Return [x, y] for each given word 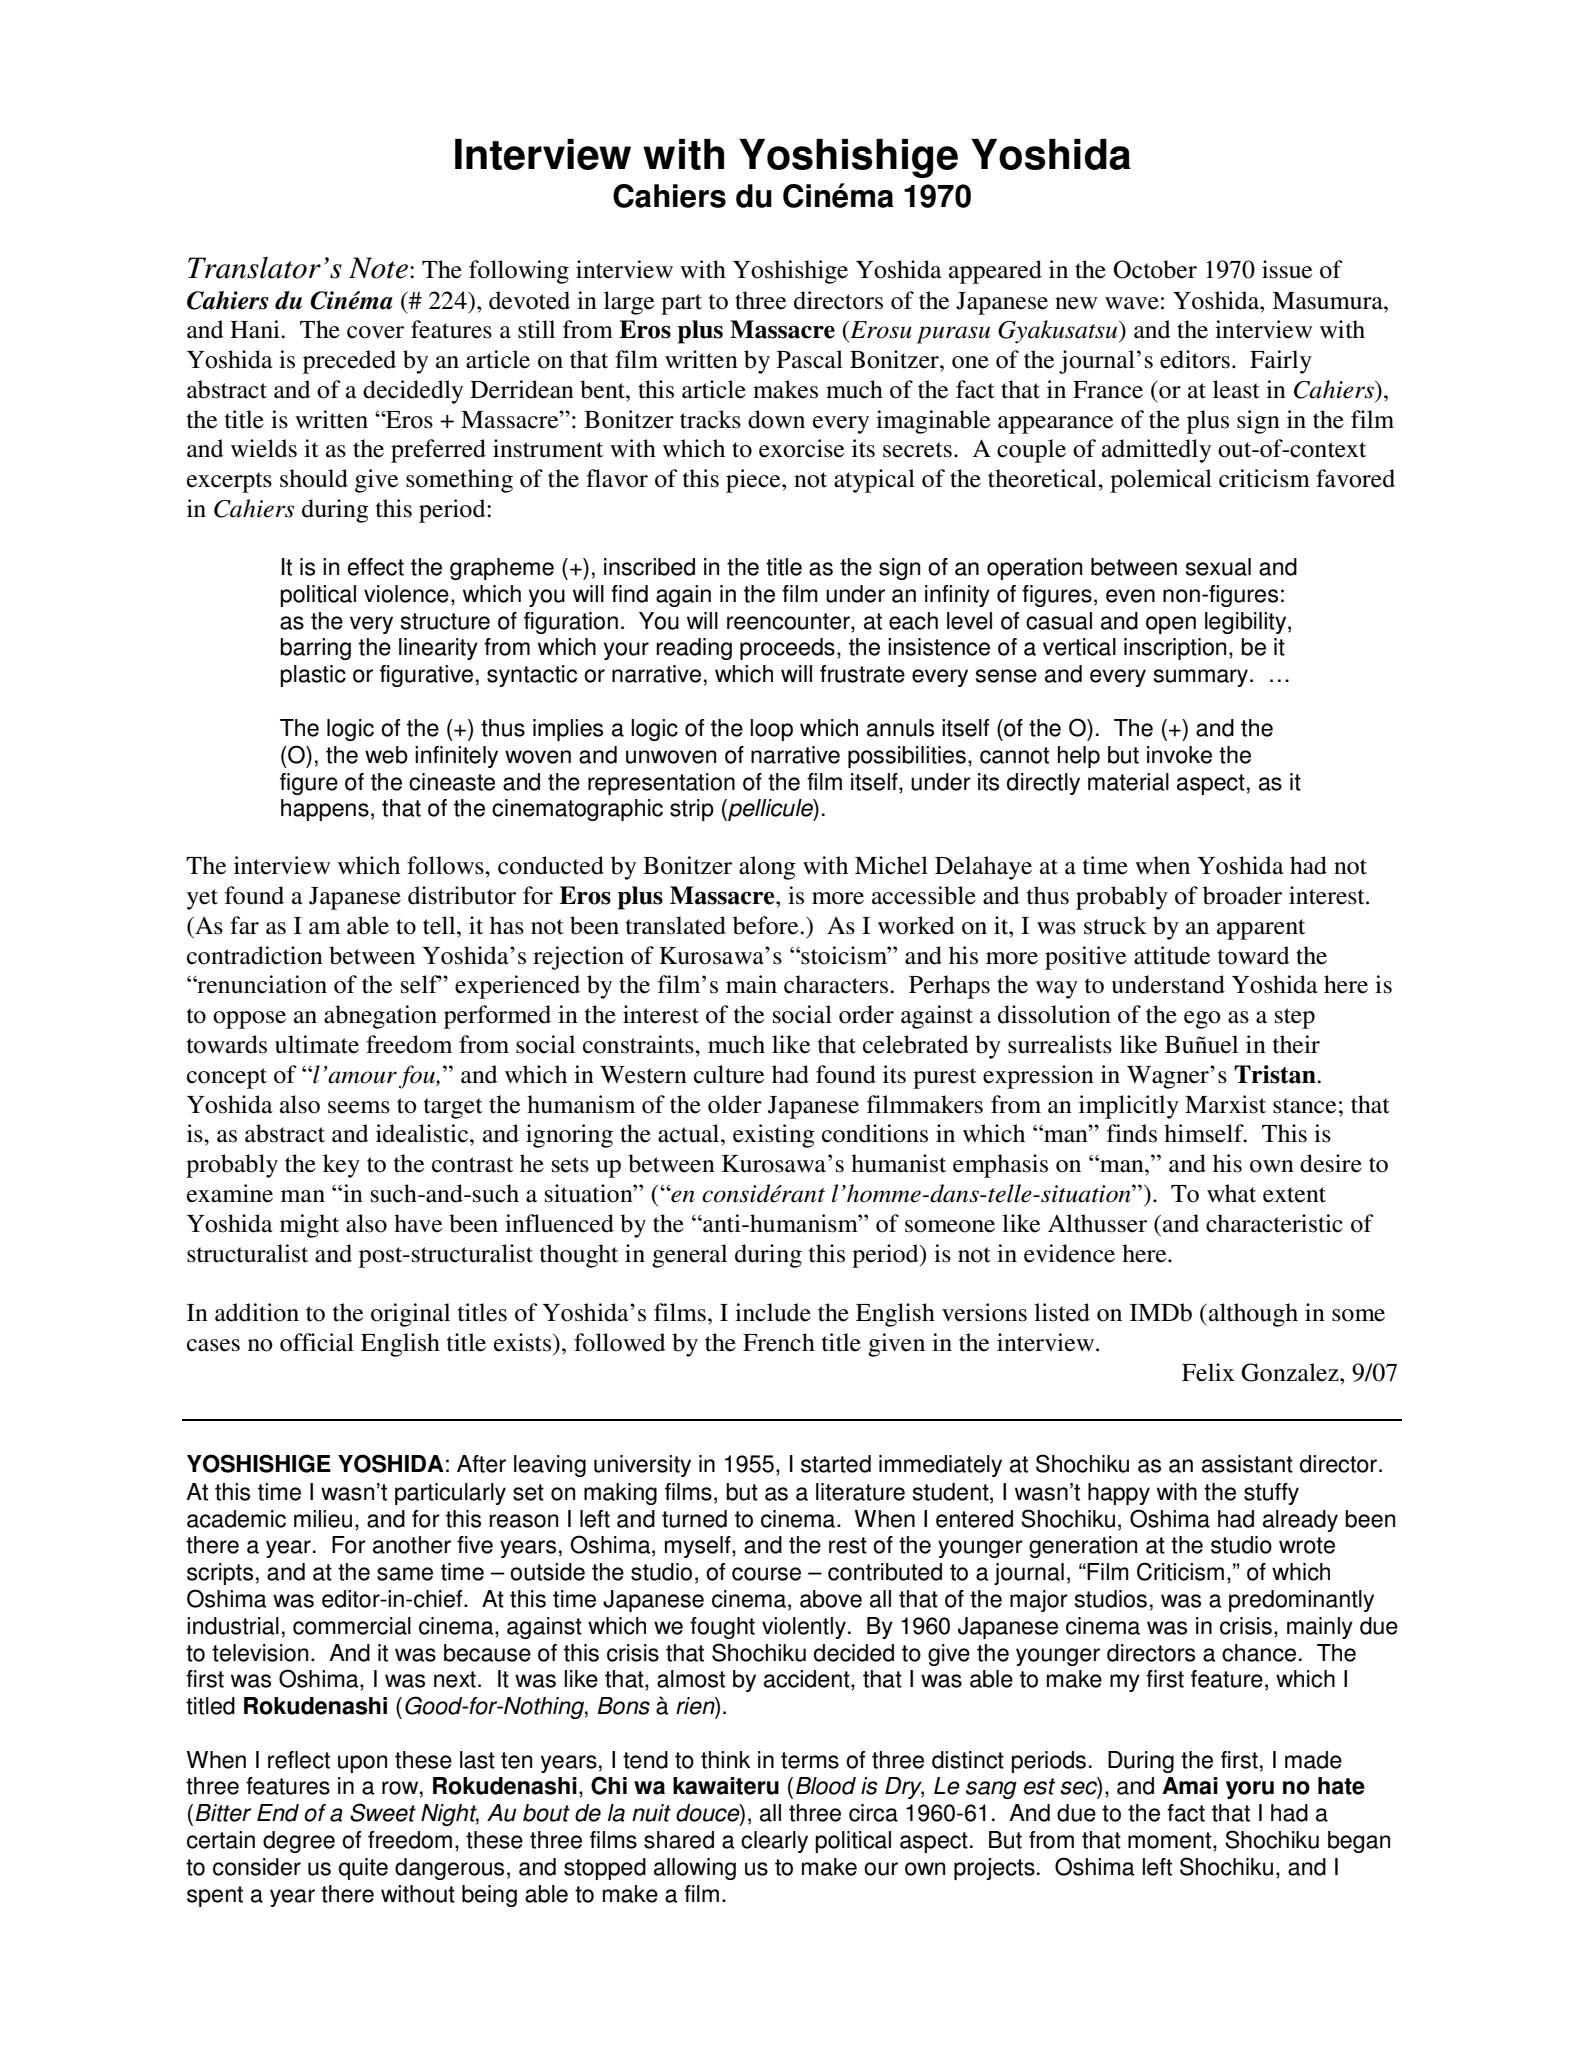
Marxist [1225, 1104]
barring [315, 649]
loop [771, 730]
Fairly [1281, 362]
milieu [323, 1519]
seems [359, 1107]
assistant [1247, 1464]
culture [729, 1074]
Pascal [810, 359]
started [836, 1464]
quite [363, 1869]
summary [1202, 678]
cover [375, 332]
